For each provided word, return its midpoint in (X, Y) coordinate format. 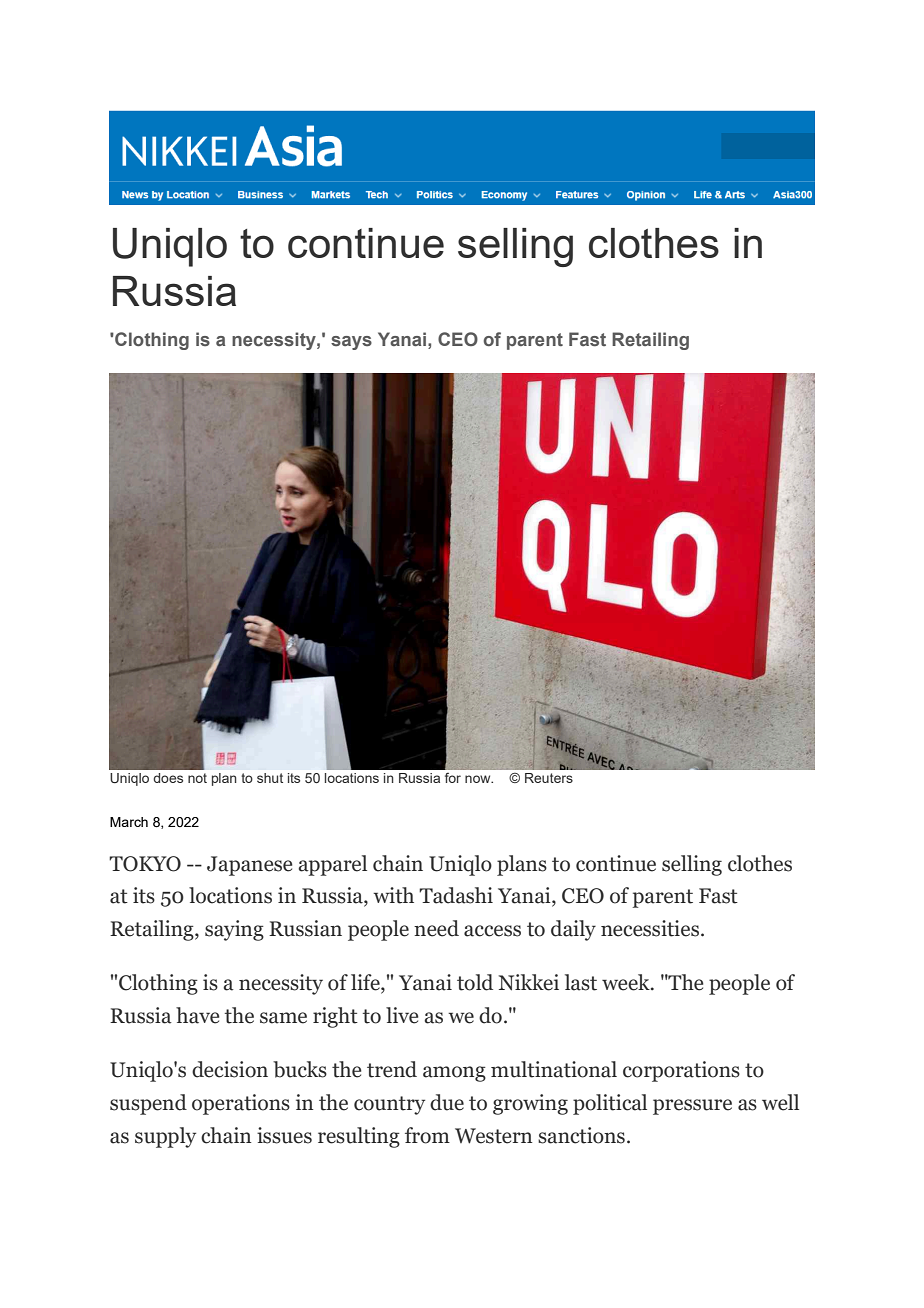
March (129, 822)
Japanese (250, 866)
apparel (332, 865)
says (351, 343)
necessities (650, 928)
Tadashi (456, 895)
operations (241, 1104)
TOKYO (145, 864)
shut (270, 778)
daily (573, 930)
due (447, 1102)
